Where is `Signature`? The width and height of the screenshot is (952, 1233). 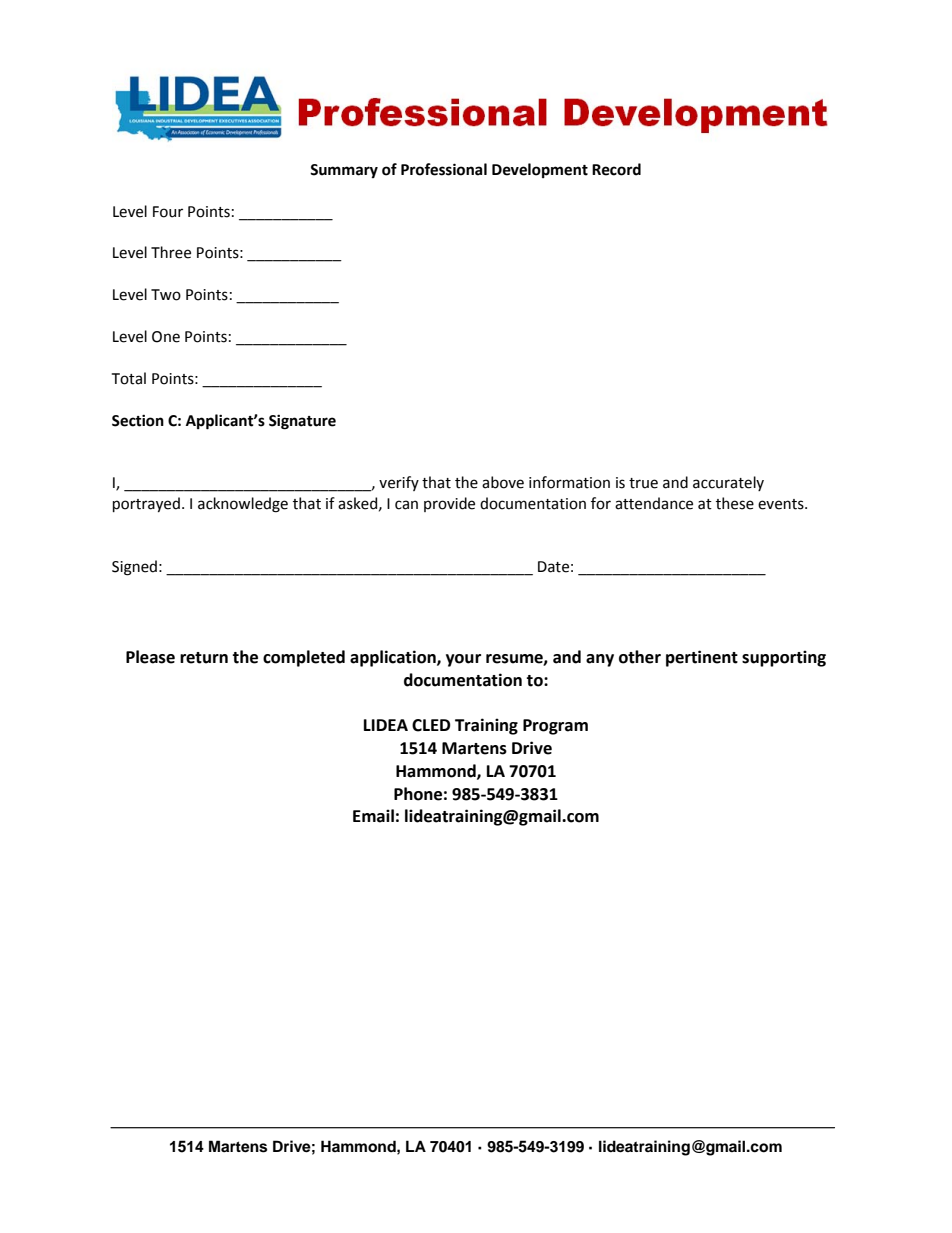
Signature is located at coordinates (302, 422).
